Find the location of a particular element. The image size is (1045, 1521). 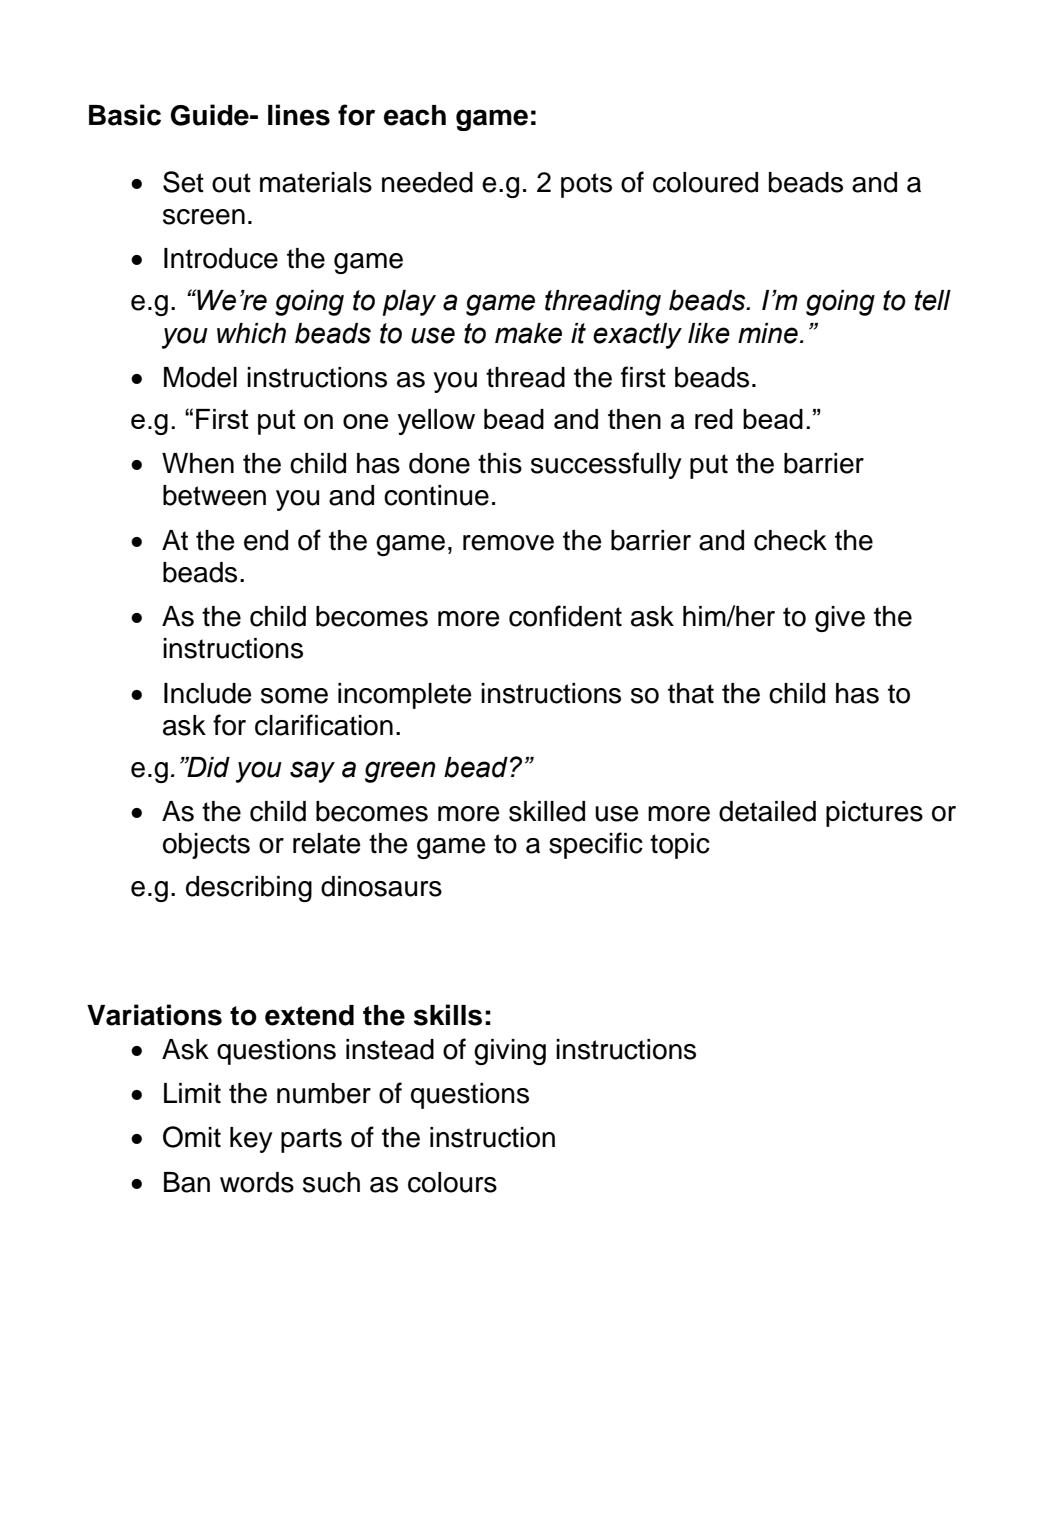

Include is located at coordinates (208, 693).
